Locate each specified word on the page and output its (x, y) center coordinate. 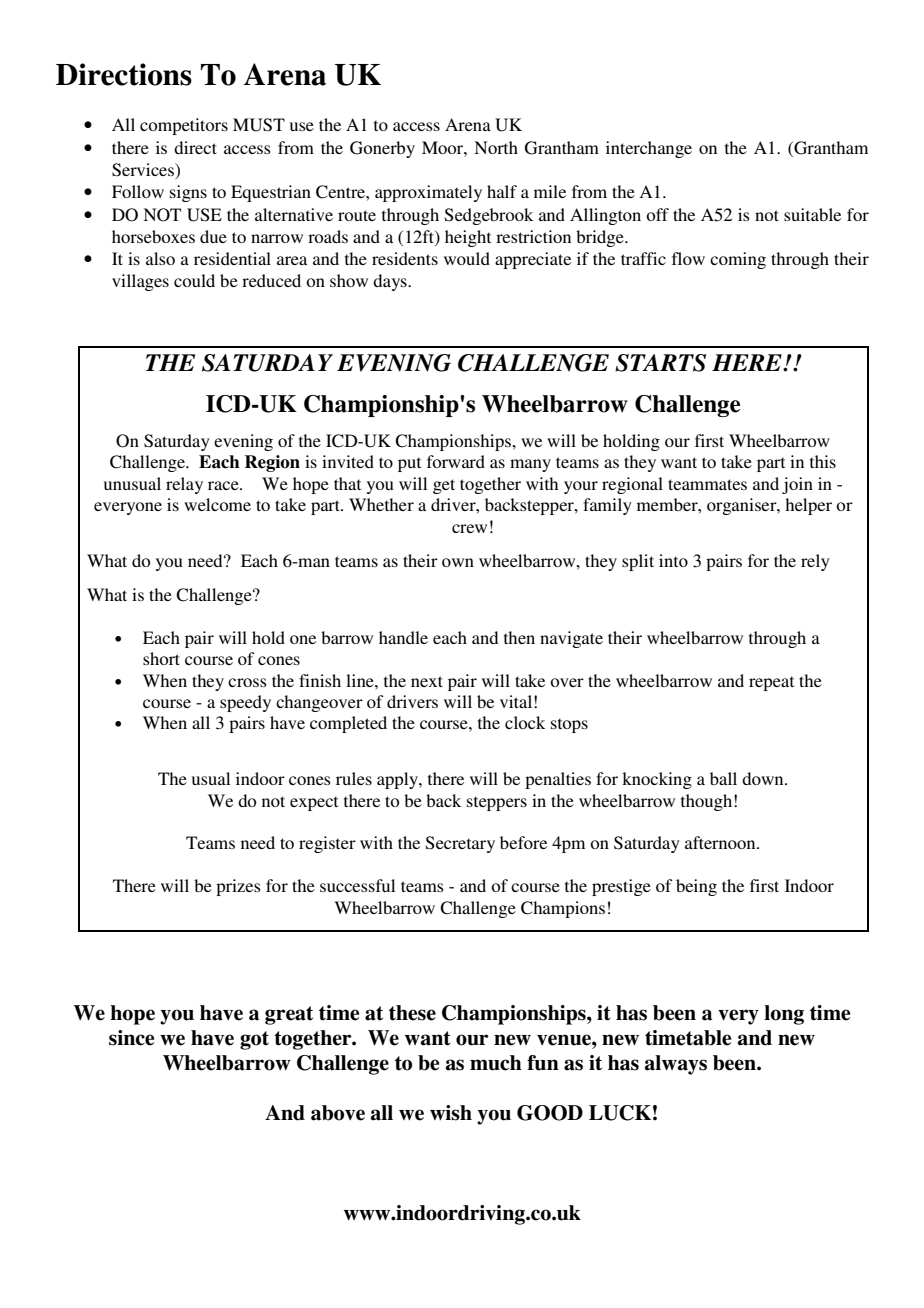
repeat (771, 683)
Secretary (460, 844)
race (224, 485)
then (519, 637)
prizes (238, 887)
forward (456, 461)
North (496, 147)
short (161, 658)
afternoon (721, 842)
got (254, 1040)
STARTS (660, 363)
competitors (184, 126)
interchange (649, 149)
